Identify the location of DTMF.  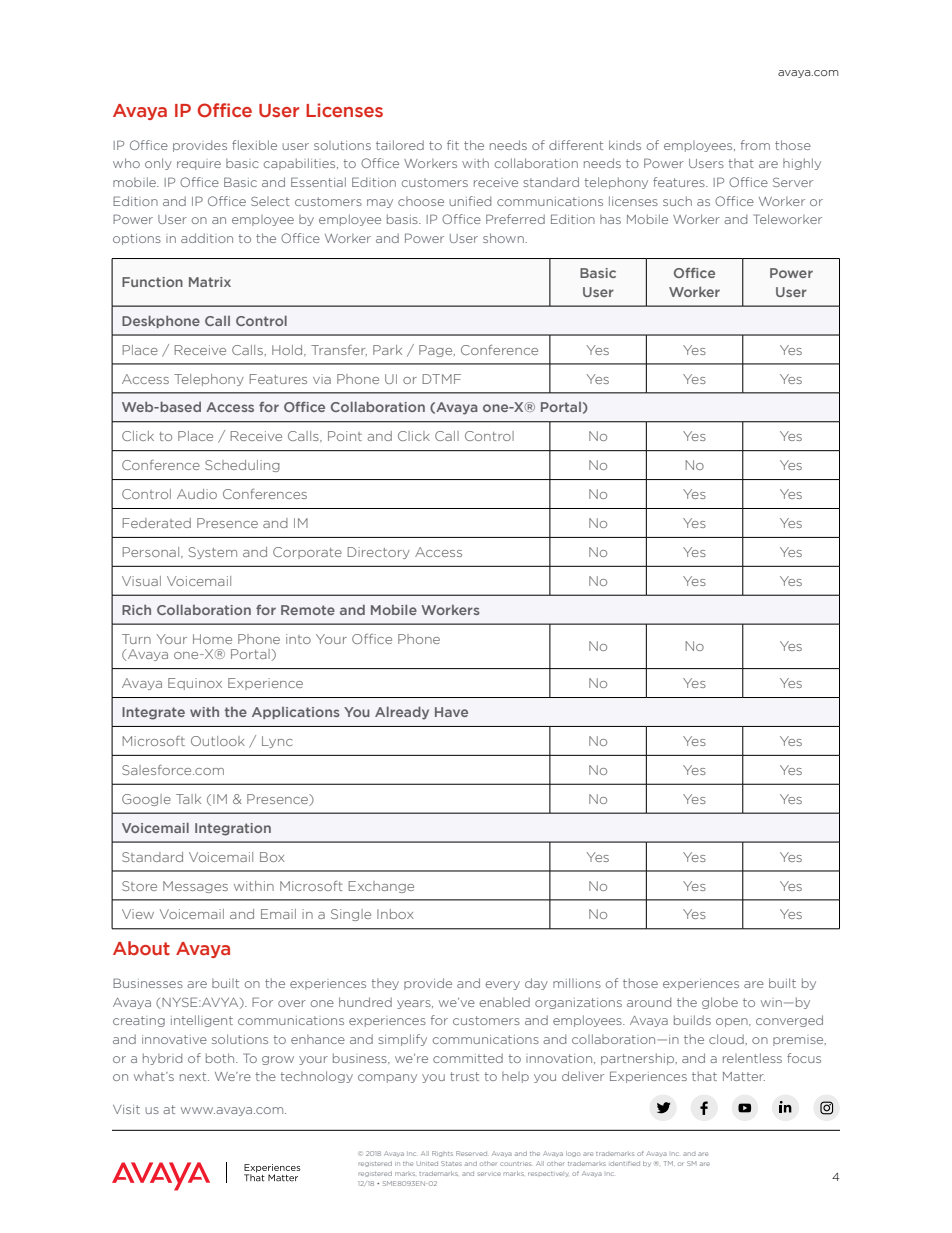
(442, 379).
